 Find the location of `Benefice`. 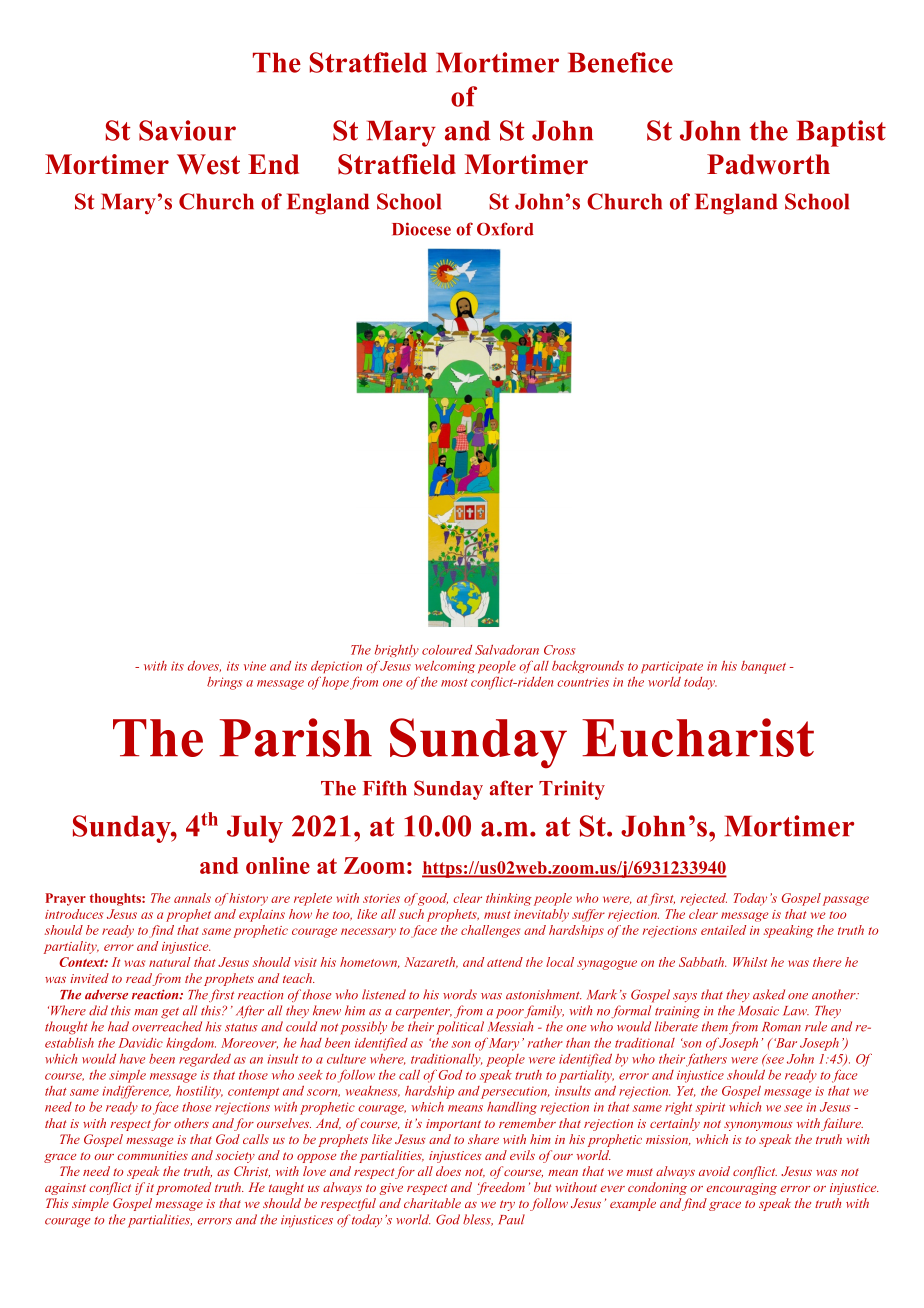

Benefice is located at coordinates (620, 62).
